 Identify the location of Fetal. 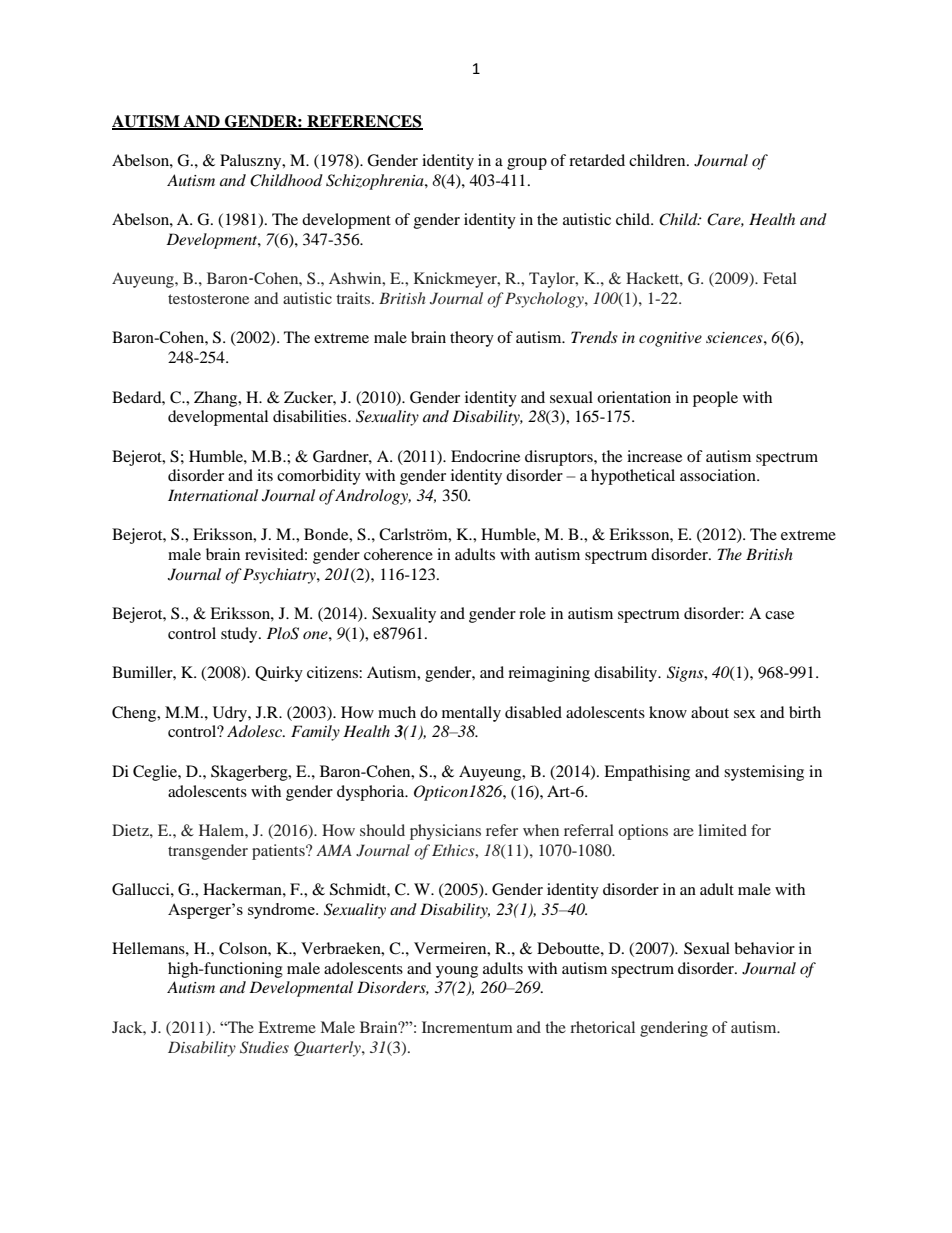
(780, 278).
